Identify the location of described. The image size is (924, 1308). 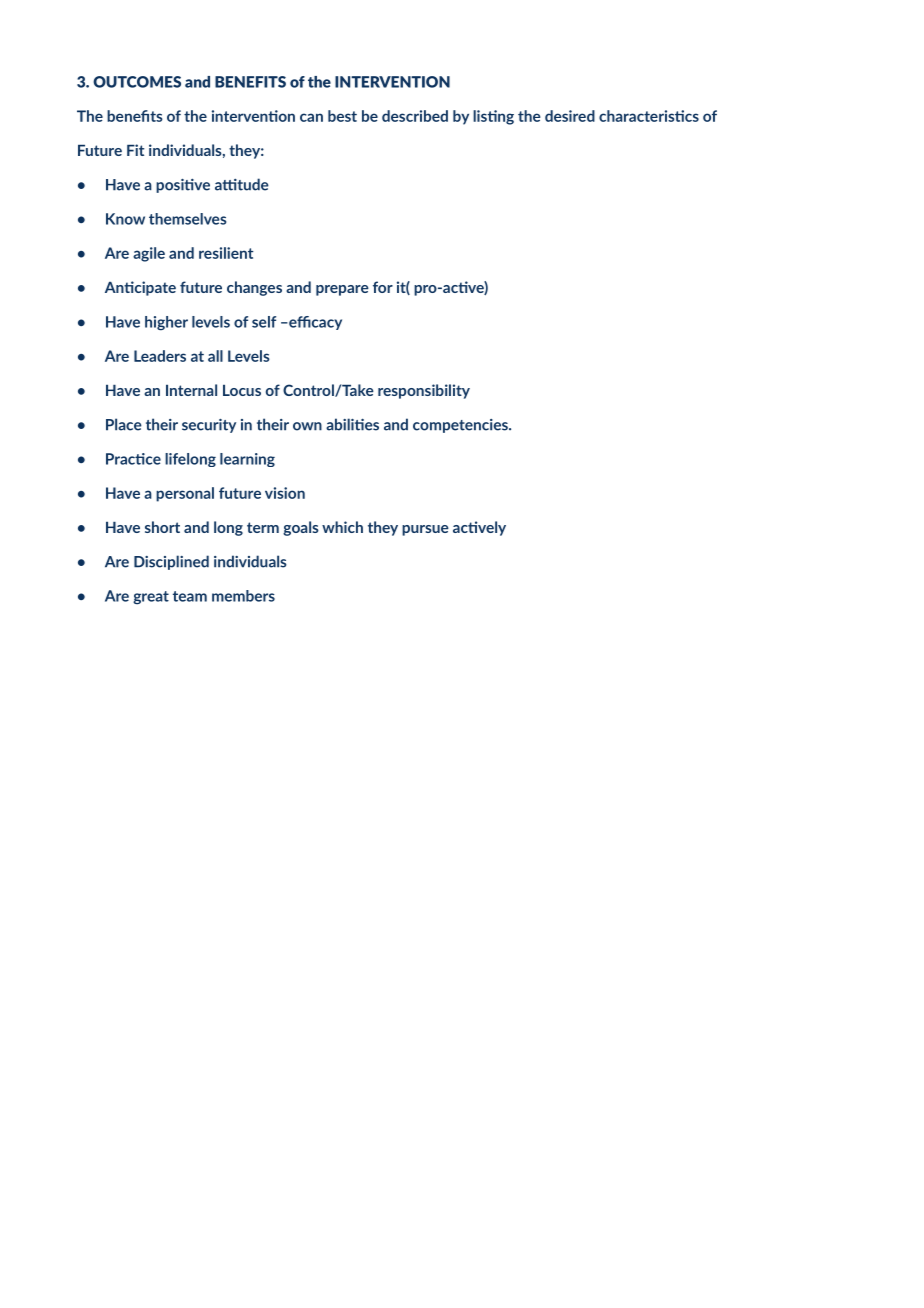
(415, 116).
